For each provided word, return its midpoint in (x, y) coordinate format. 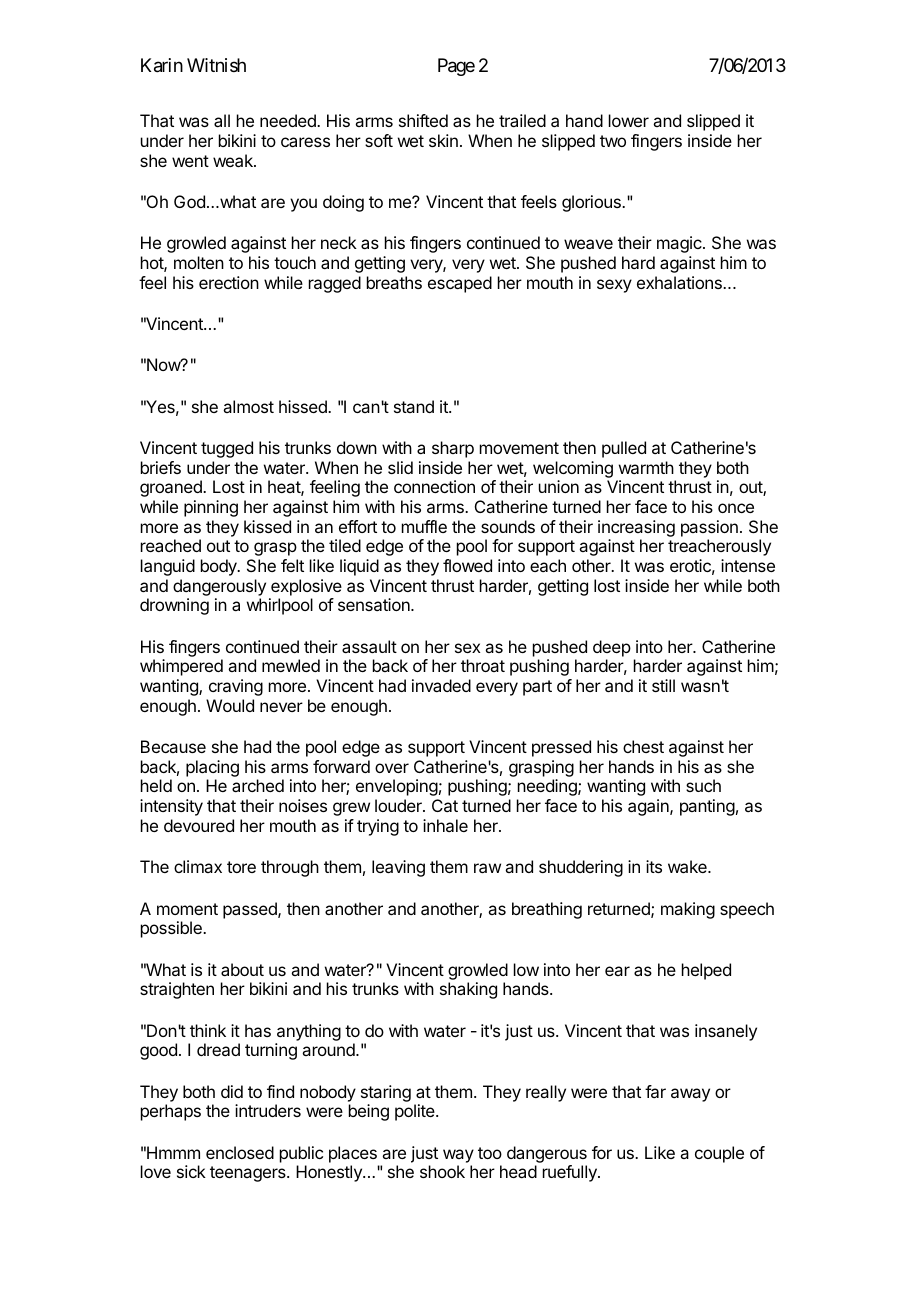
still (663, 685)
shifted (423, 120)
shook (442, 1171)
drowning (174, 606)
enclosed (240, 1152)
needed (289, 120)
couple (719, 1154)
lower (629, 120)
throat (483, 665)
